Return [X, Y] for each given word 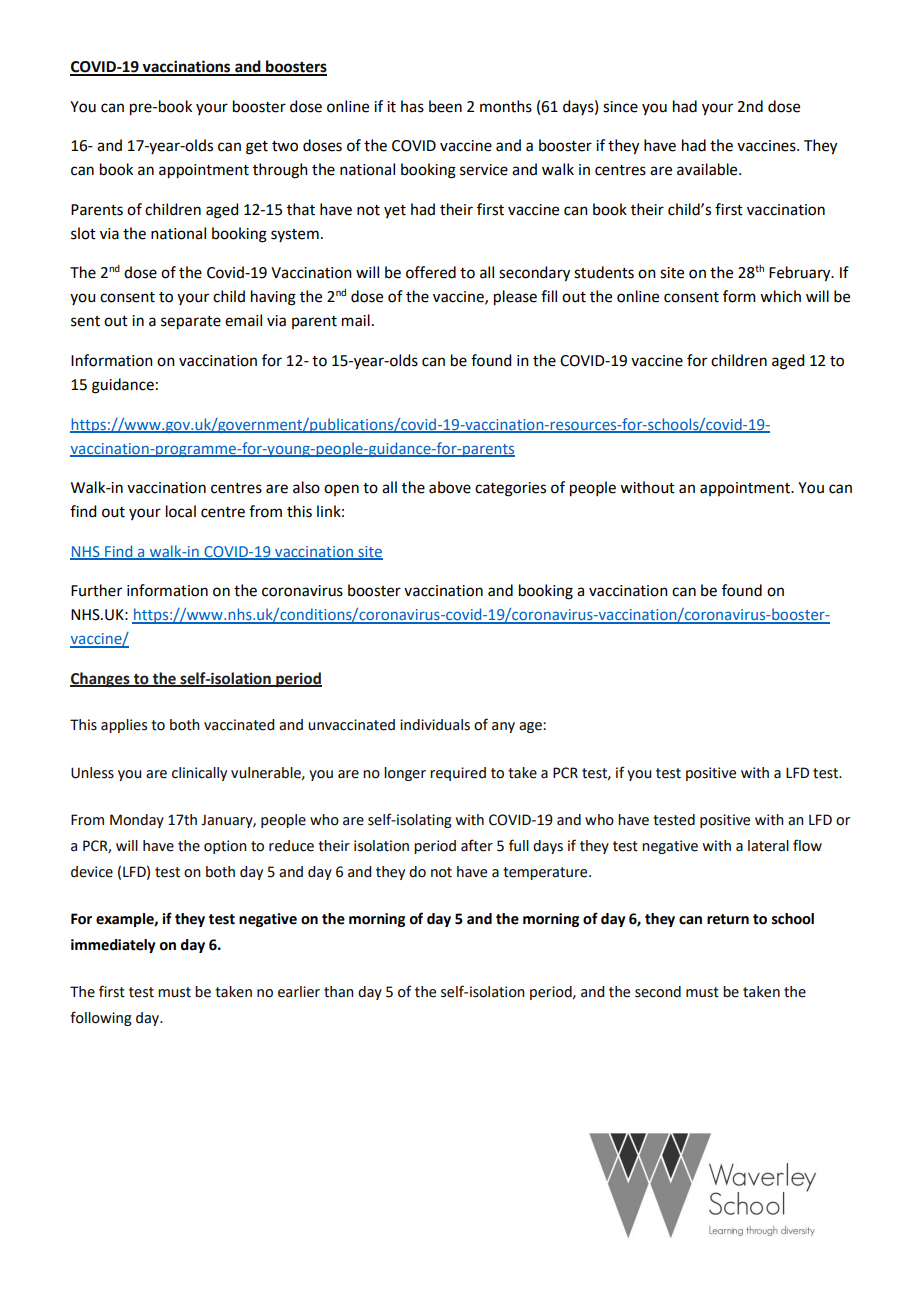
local [181, 511]
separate [191, 323]
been [445, 106]
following [101, 1018]
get [257, 148]
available [708, 169]
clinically [199, 774]
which [780, 296]
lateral [768, 846]
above [450, 487]
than [339, 992]
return [728, 919]
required [458, 774]
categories [510, 489]
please [515, 298]
